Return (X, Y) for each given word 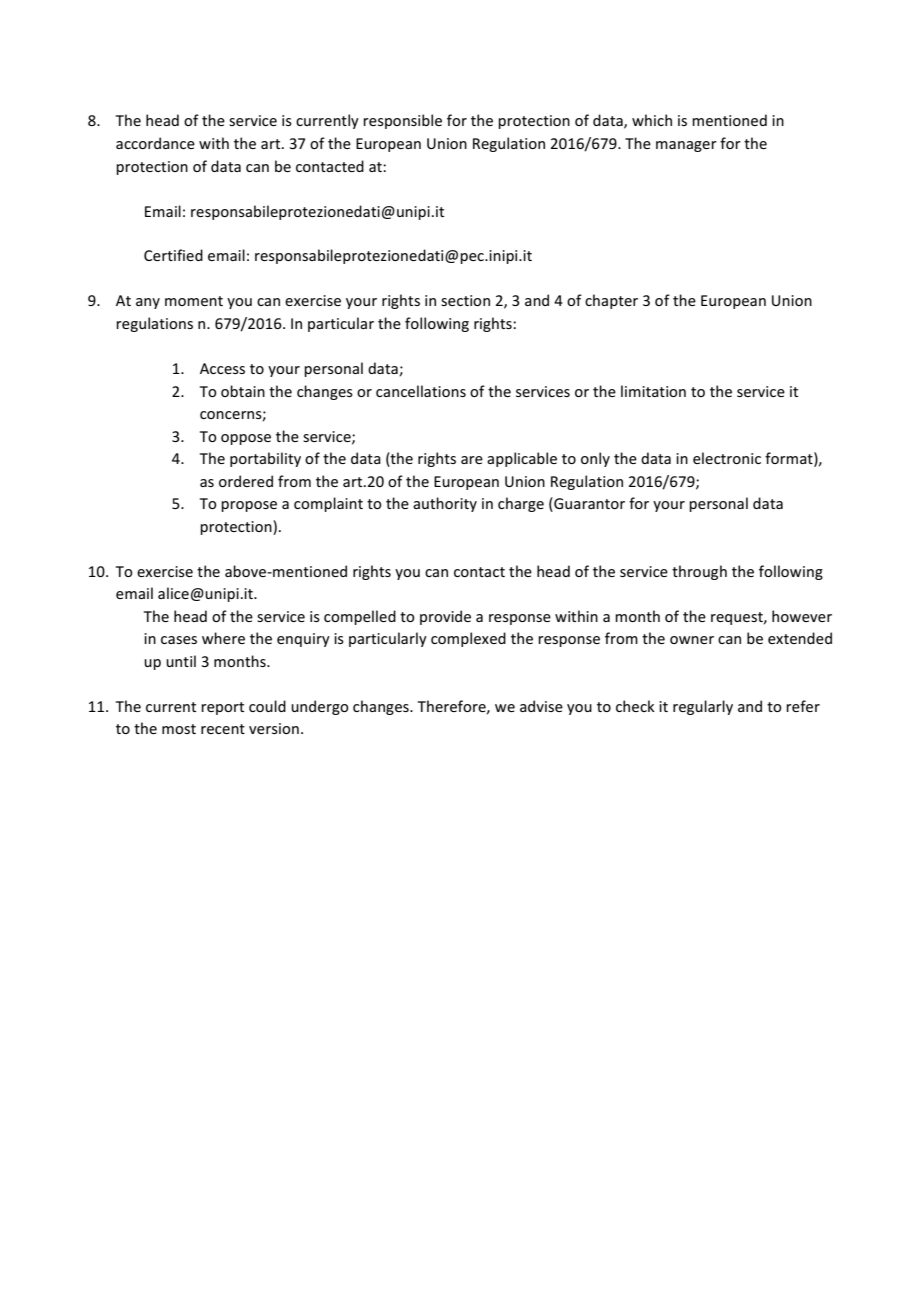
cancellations (421, 391)
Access (222, 368)
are (472, 460)
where (223, 638)
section (465, 300)
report (222, 708)
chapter (611, 301)
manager (686, 146)
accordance (155, 143)
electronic (727, 458)
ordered (246, 481)
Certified (173, 255)
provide (445, 617)
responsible (402, 121)
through (699, 572)
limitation (653, 391)
